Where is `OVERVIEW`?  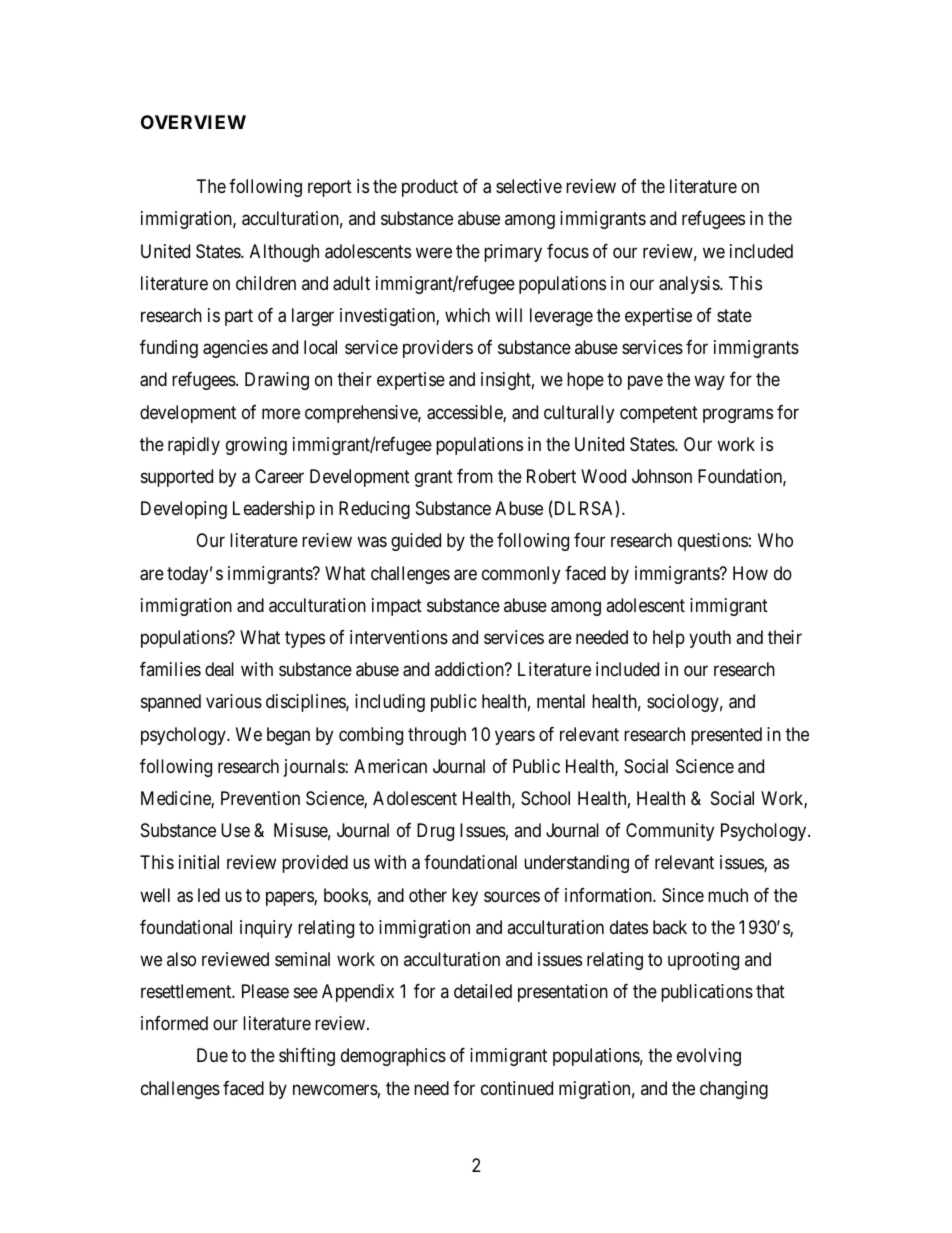
OVERVIEW is located at coordinates (193, 122).
